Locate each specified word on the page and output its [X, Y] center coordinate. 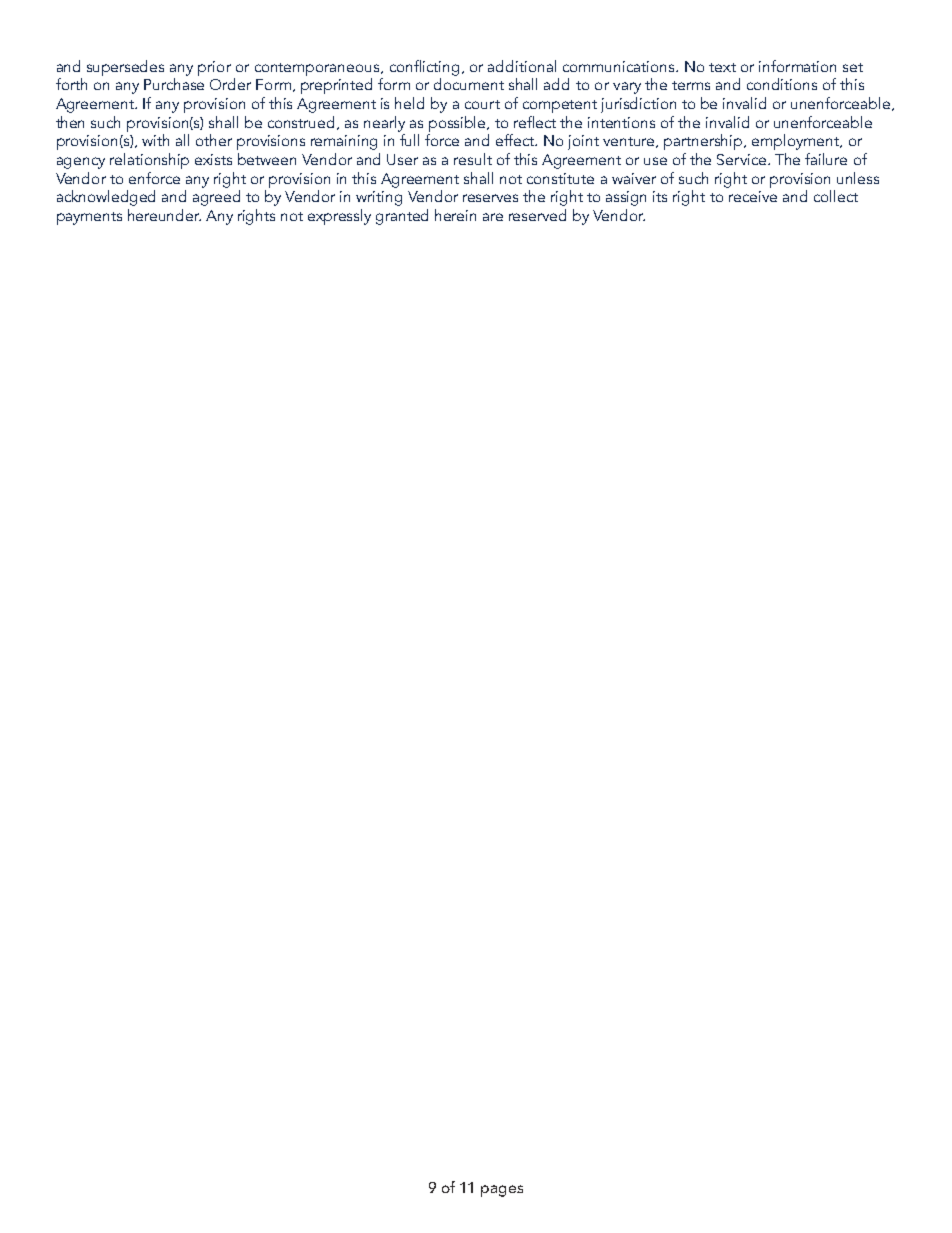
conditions [782, 84]
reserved [537, 215]
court [482, 104]
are [493, 217]
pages [502, 1191]
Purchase [174, 84]
